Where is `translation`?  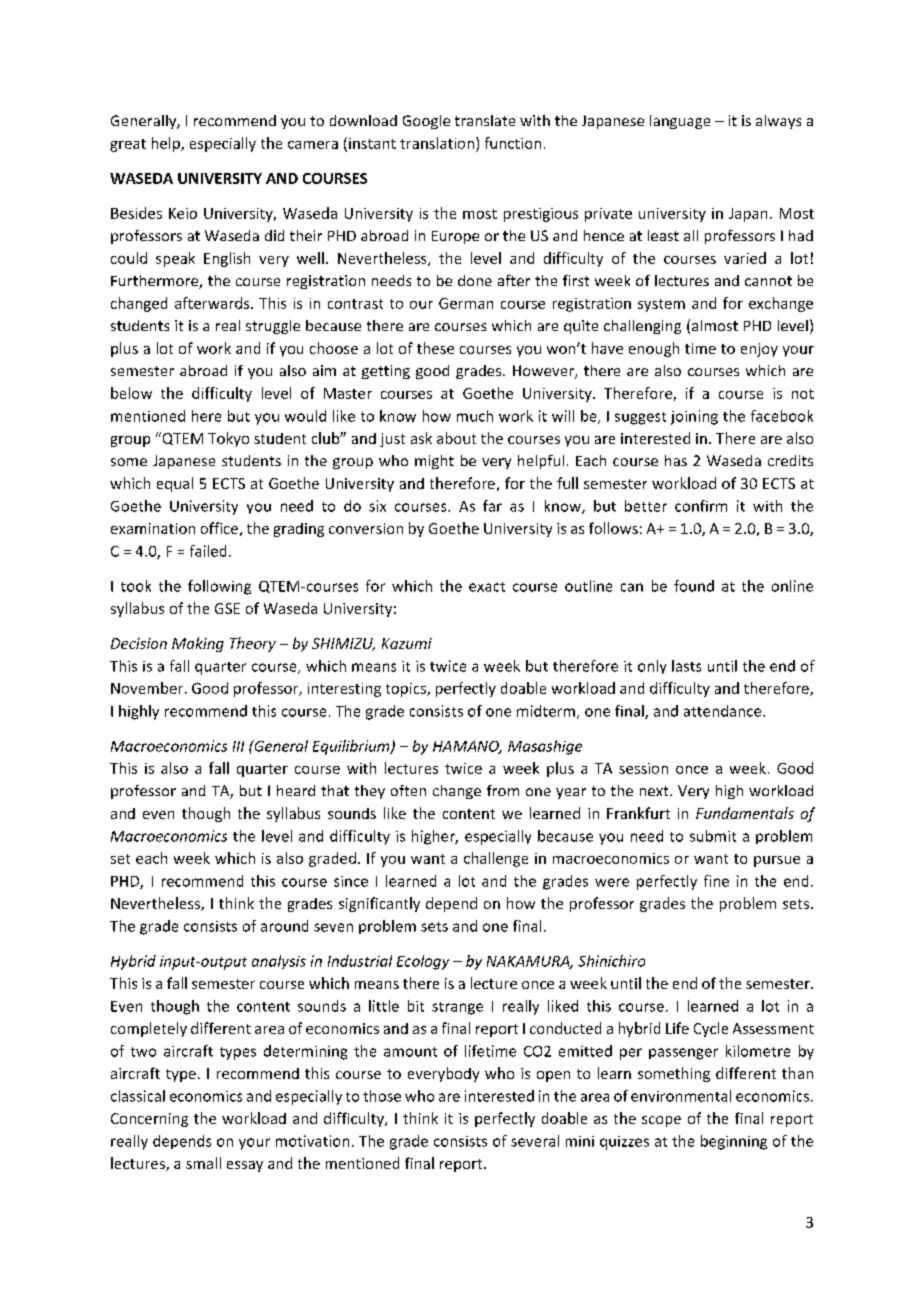
translation is located at coordinates (437, 143).
